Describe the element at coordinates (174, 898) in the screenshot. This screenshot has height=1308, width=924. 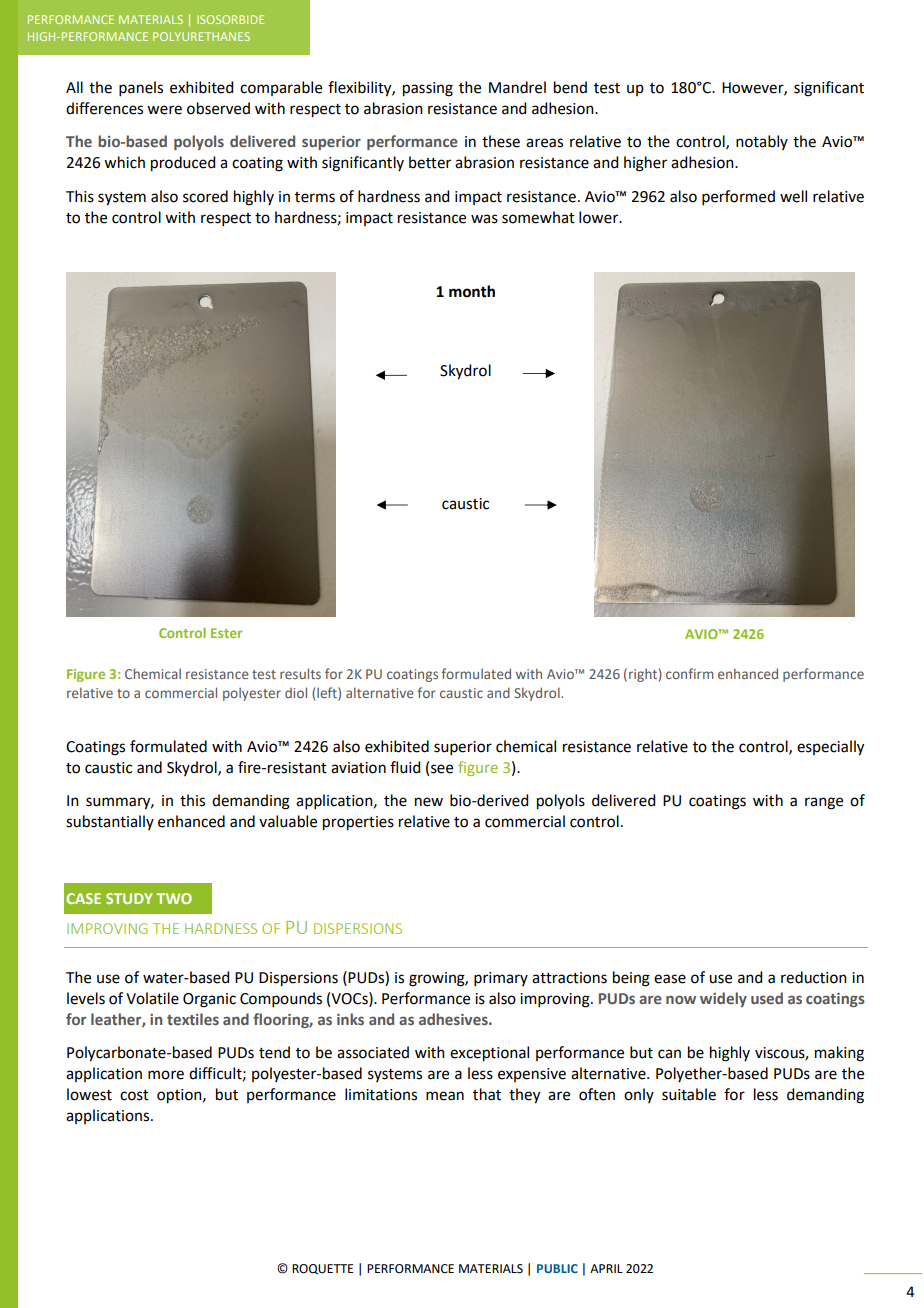
I see `TWO` at that location.
